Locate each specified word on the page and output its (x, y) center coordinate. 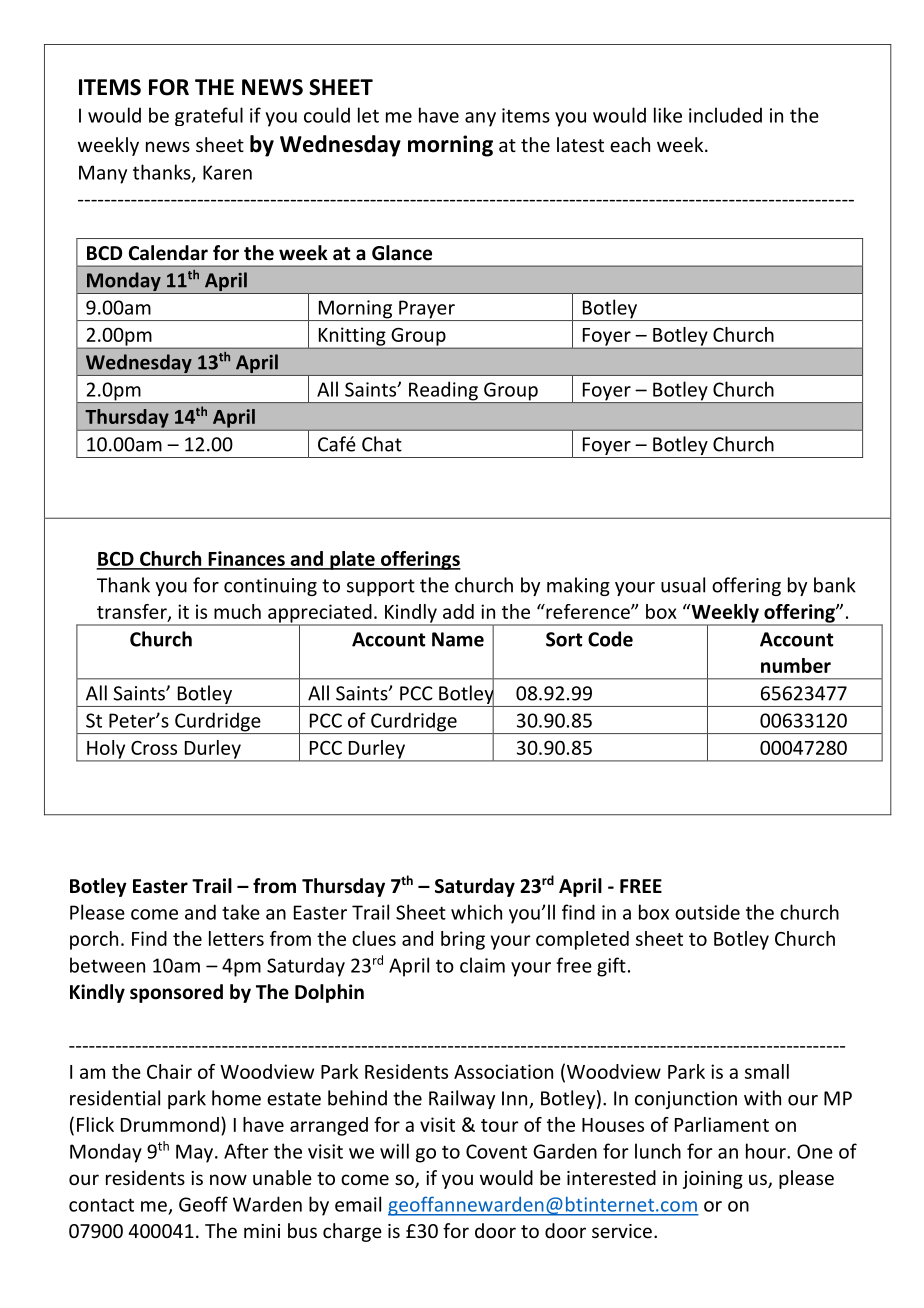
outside (707, 912)
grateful (209, 116)
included (725, 115)
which (476, 912)
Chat (382, 444)
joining (713, 1180)
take (241, 912)
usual (683, 585)
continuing (270, 587)
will (394, 1151)
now (228, 1179)
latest (580, 144)
